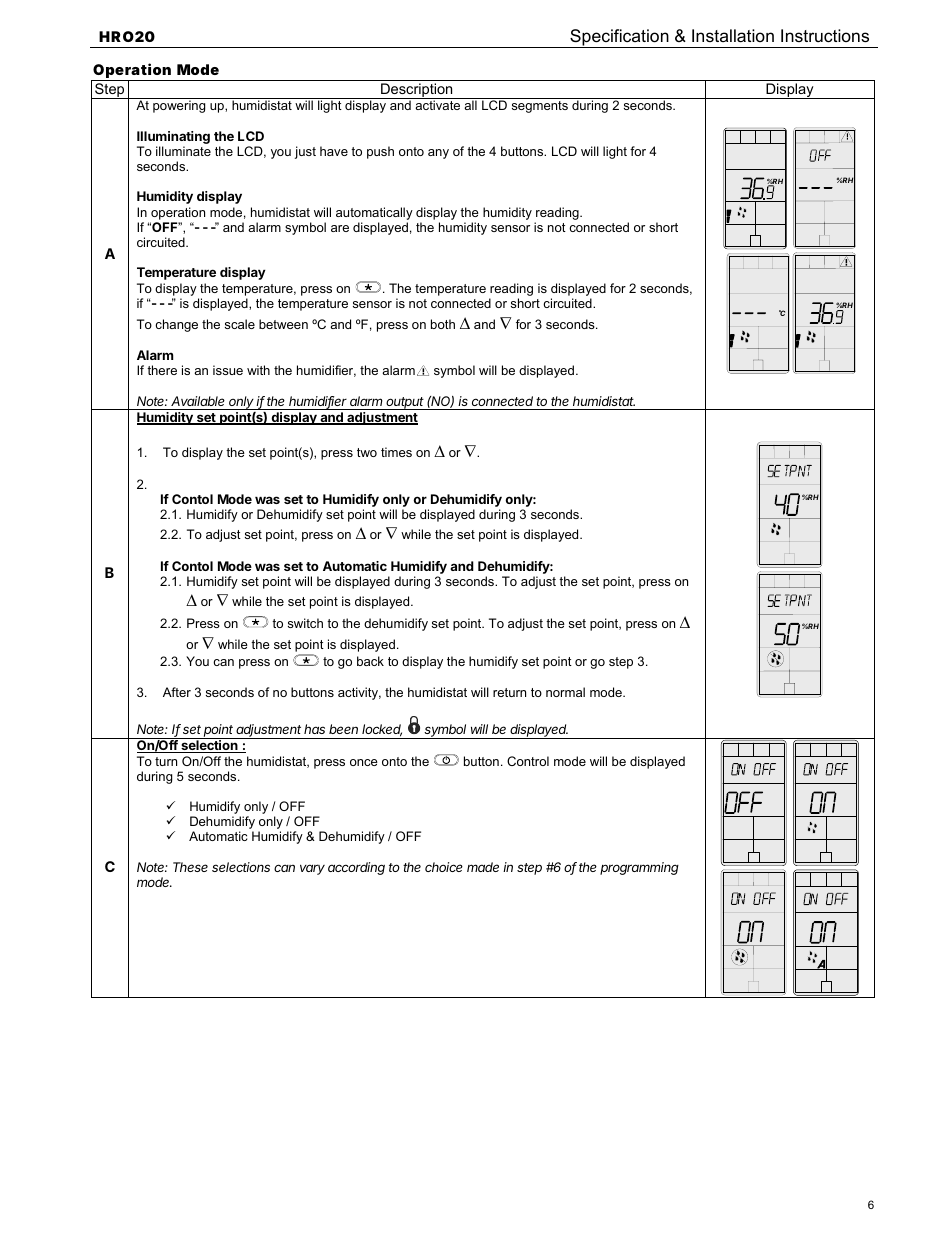  What do you see at coordinates (565, 692) in the page?
I see `normal` at bounding box center [565, 692].
